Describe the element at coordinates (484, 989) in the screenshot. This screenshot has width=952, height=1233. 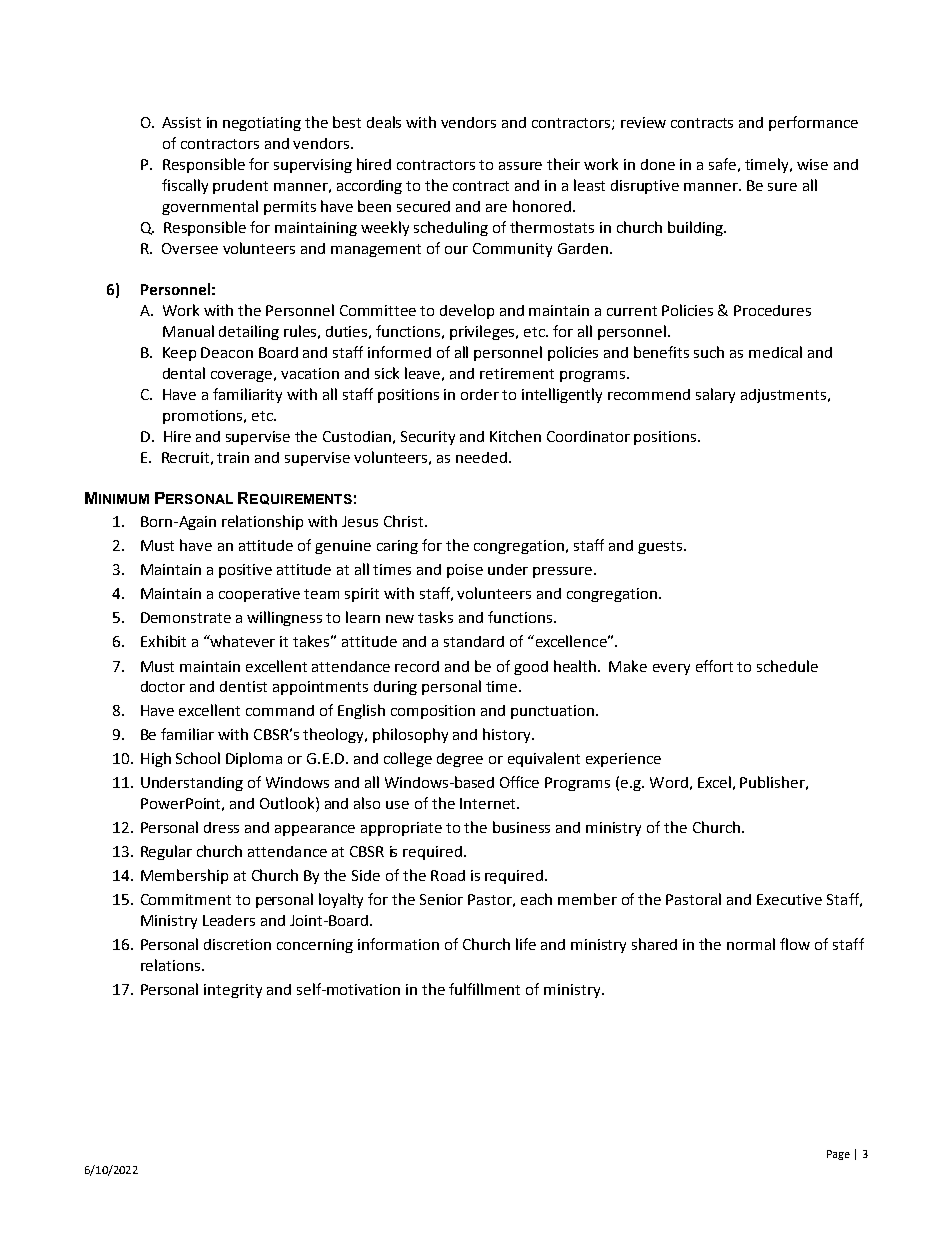
I see `fulfillment` at that location.
